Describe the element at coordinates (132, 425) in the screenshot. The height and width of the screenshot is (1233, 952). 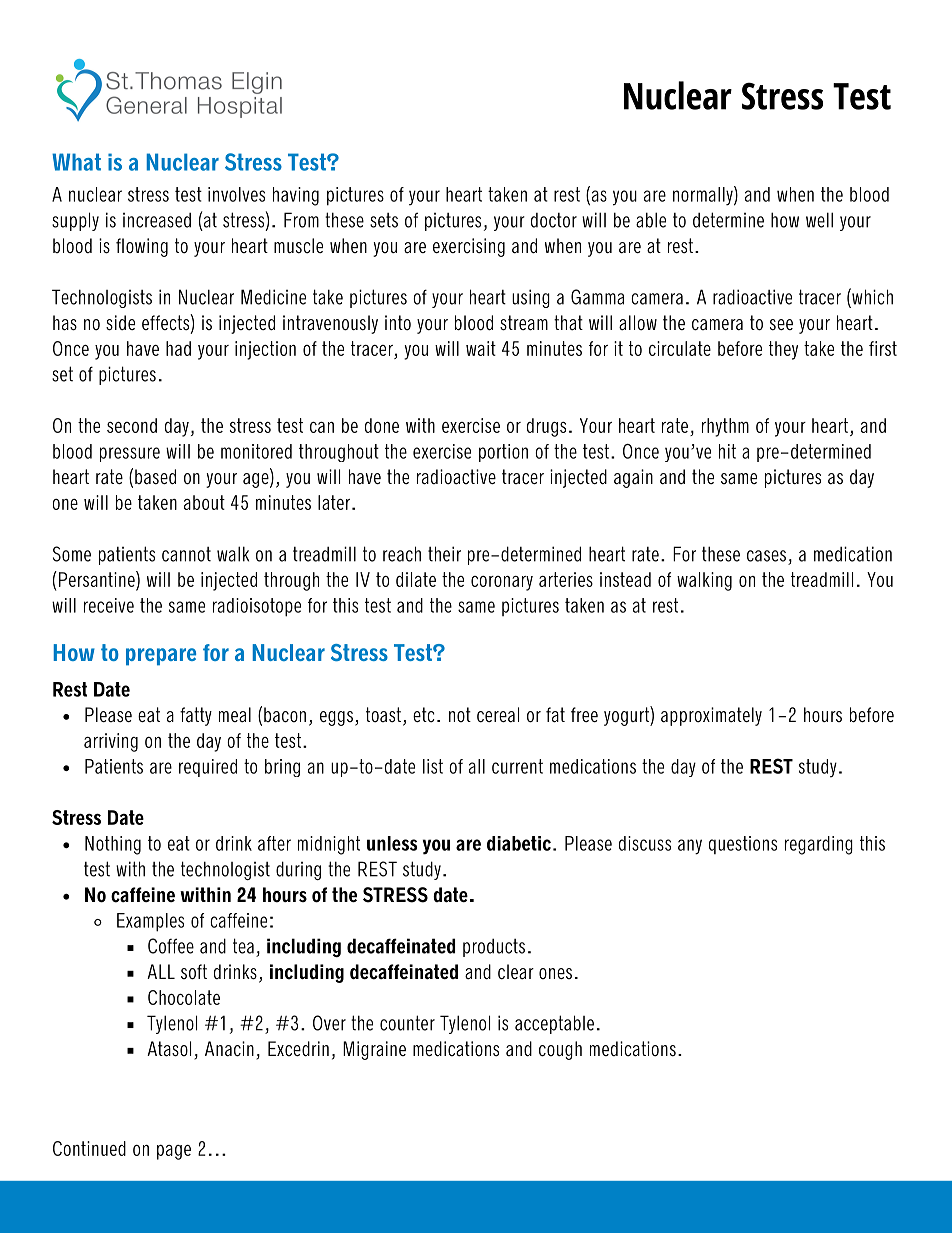
I see `second` at that location.
